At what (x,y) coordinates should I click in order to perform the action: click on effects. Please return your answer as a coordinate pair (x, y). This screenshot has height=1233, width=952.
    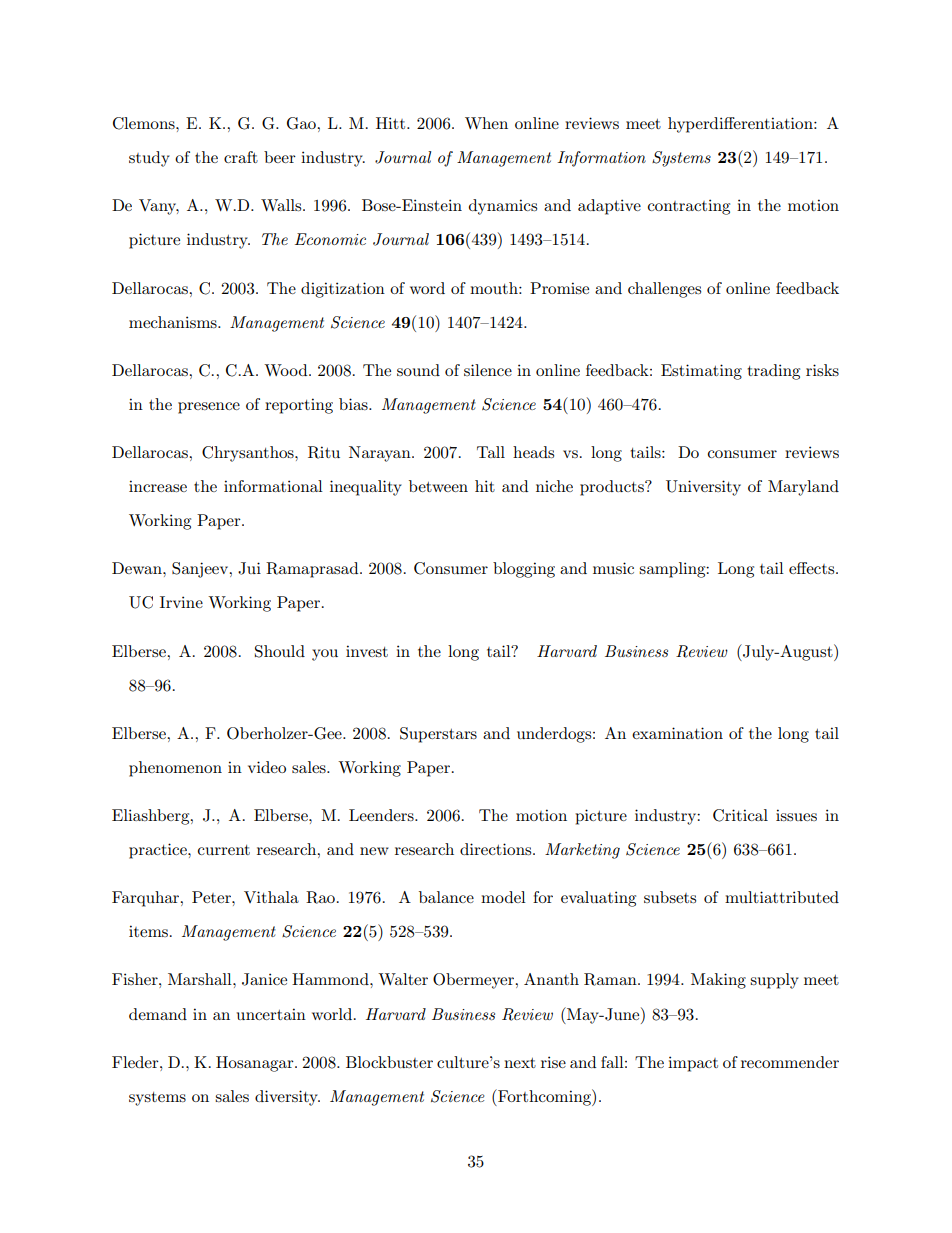
    Looking at the image, I should click on (813, 568).
